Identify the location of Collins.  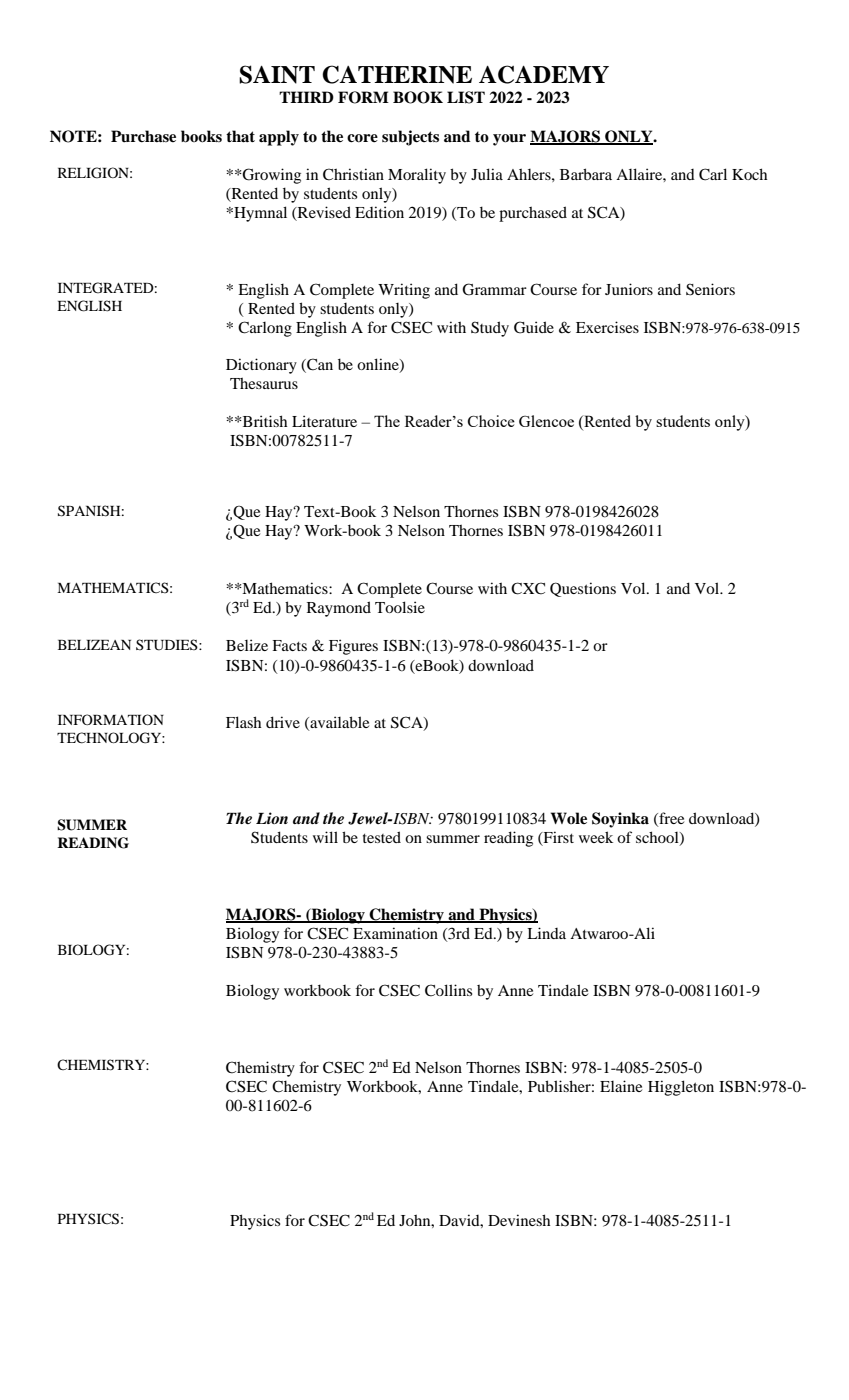
(448, 990).
